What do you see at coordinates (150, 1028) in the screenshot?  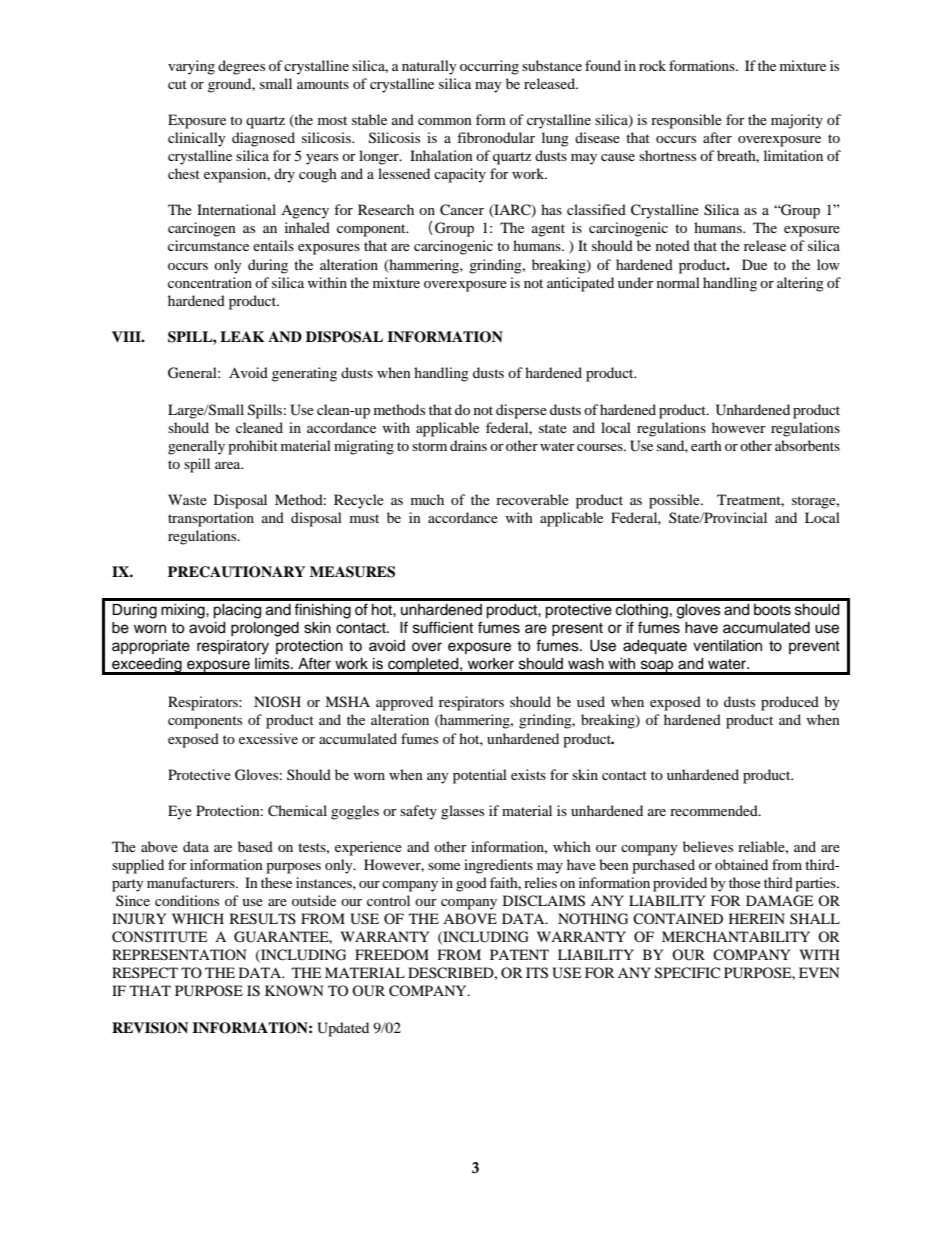 I see `REVISION` at bounding box center [150, 1028].
